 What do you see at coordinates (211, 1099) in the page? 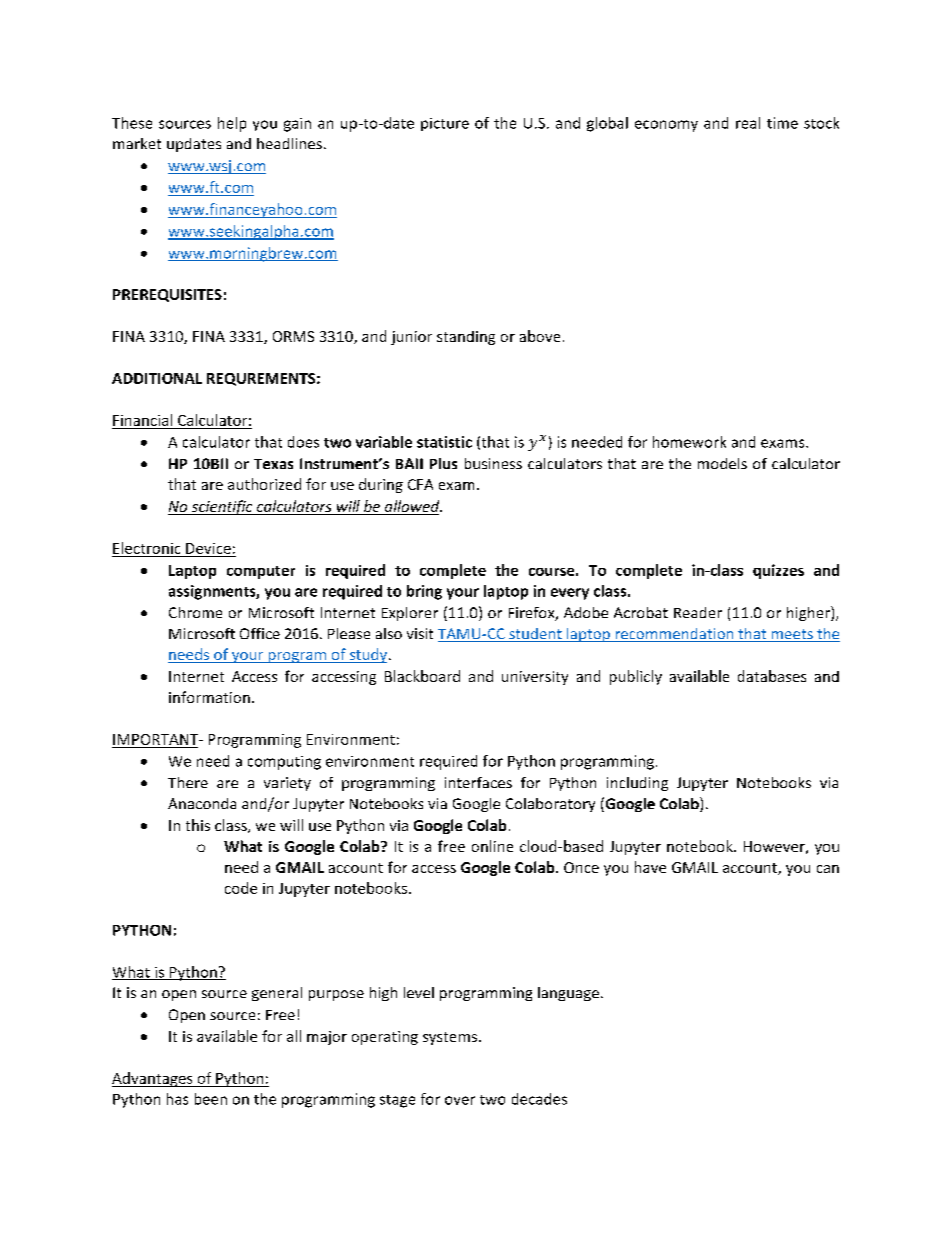
I see `been` at bounding box center [211, 1099].
